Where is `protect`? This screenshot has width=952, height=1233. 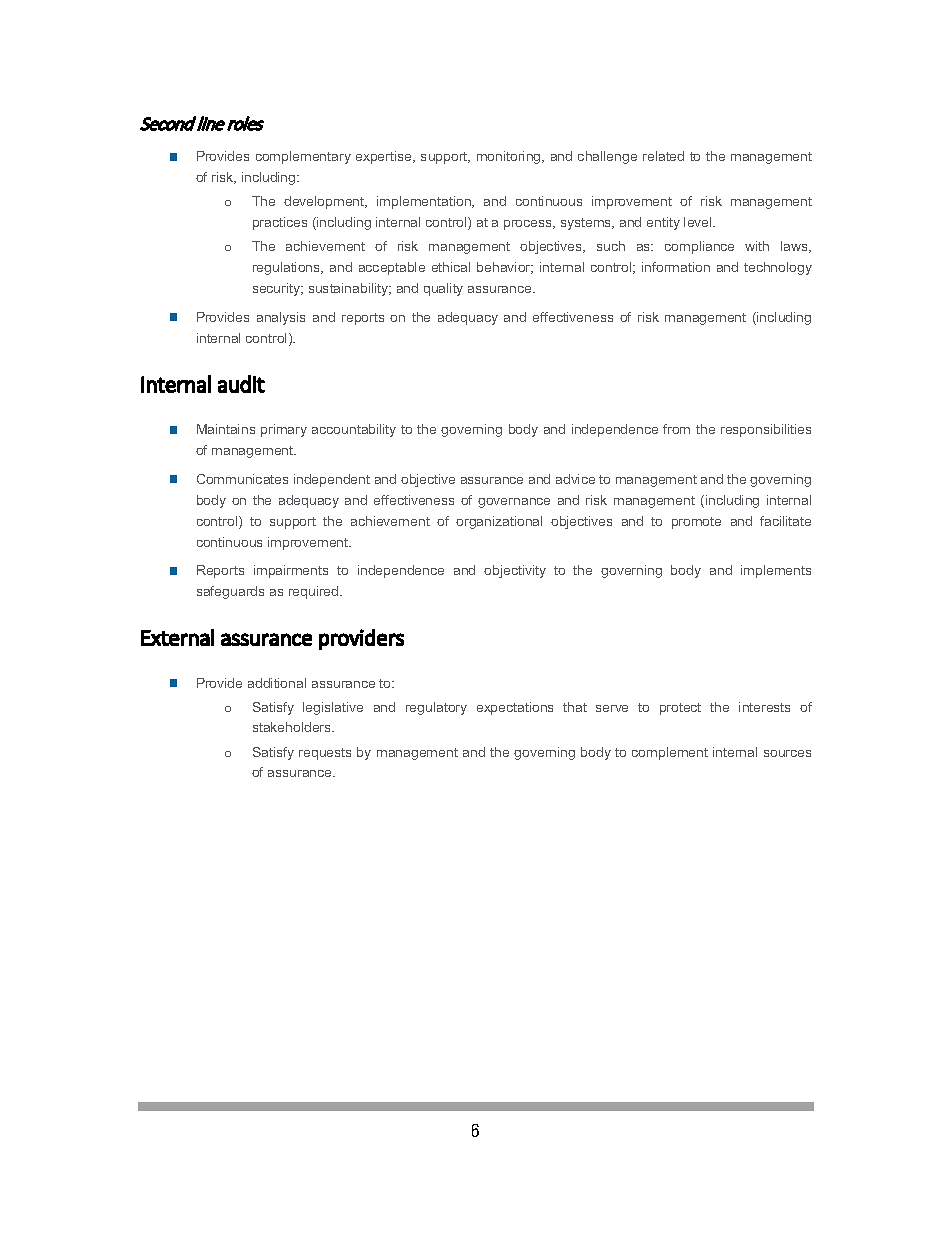
protect is located at coordinates (680, 709).
